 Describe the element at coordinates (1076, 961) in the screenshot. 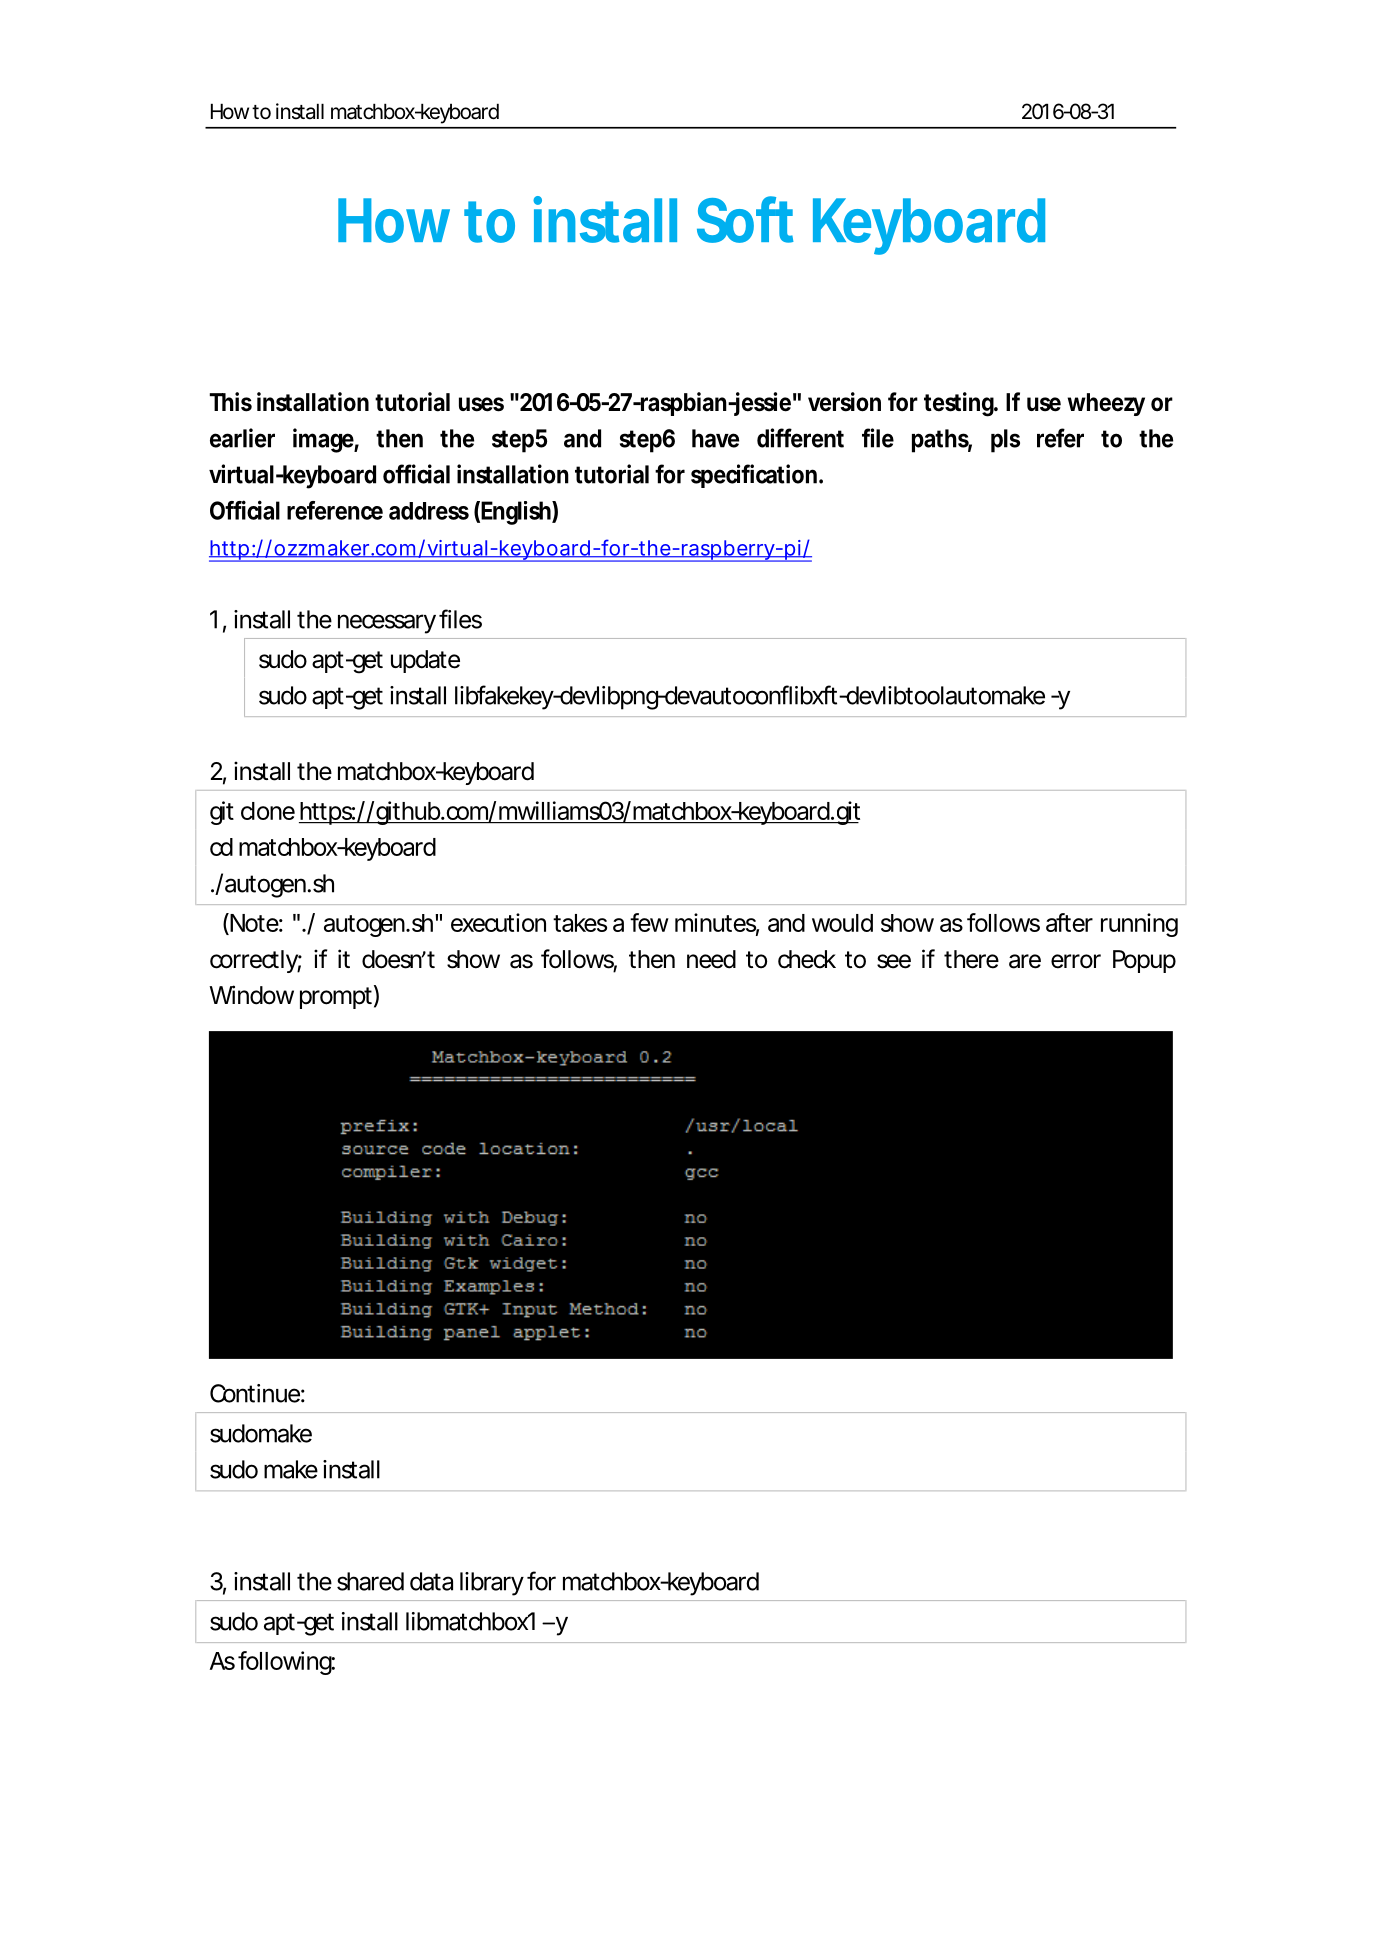

I see `error` at that location.
